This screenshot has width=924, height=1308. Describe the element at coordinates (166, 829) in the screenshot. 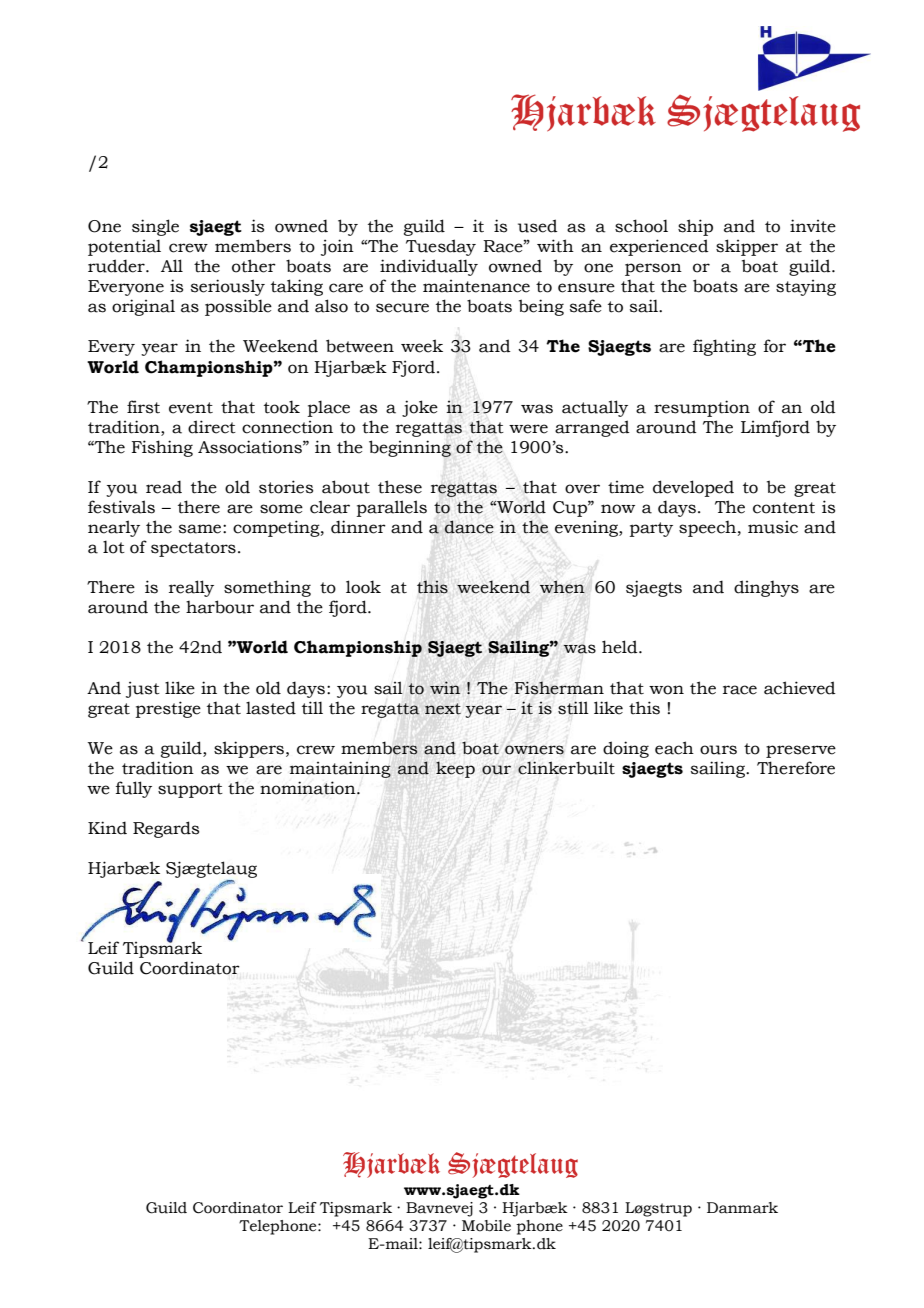

I see `Regards` at that location.
